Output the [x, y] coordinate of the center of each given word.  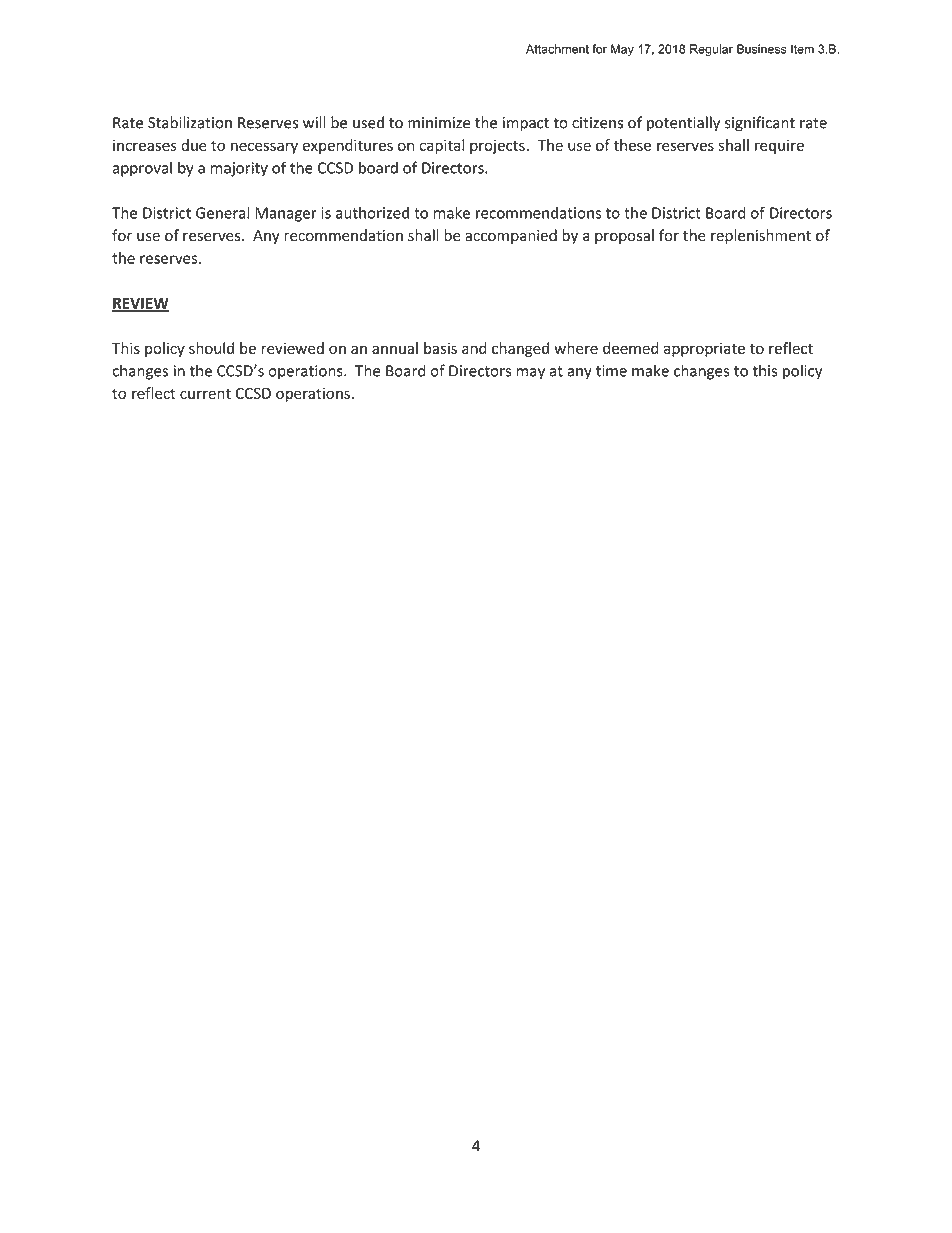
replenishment [761, 236]
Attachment [557, 49]
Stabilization [190, 122]
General [222, 212]
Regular [711, 50]
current [205, 394]
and [474, 348]
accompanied [511, 236]
